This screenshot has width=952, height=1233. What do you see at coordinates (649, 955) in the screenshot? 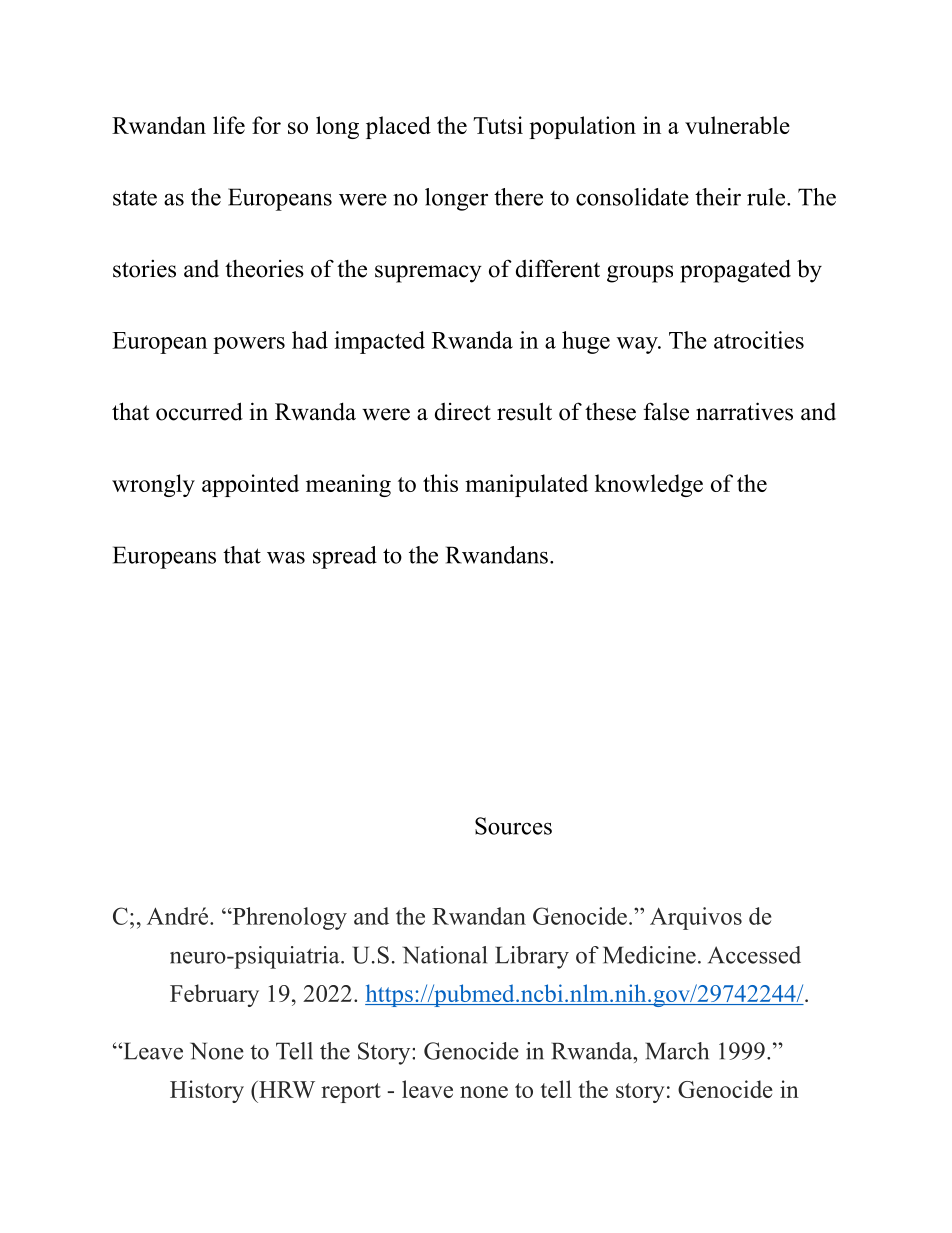
I see `Medicine` at bounding box center [649, 955].
